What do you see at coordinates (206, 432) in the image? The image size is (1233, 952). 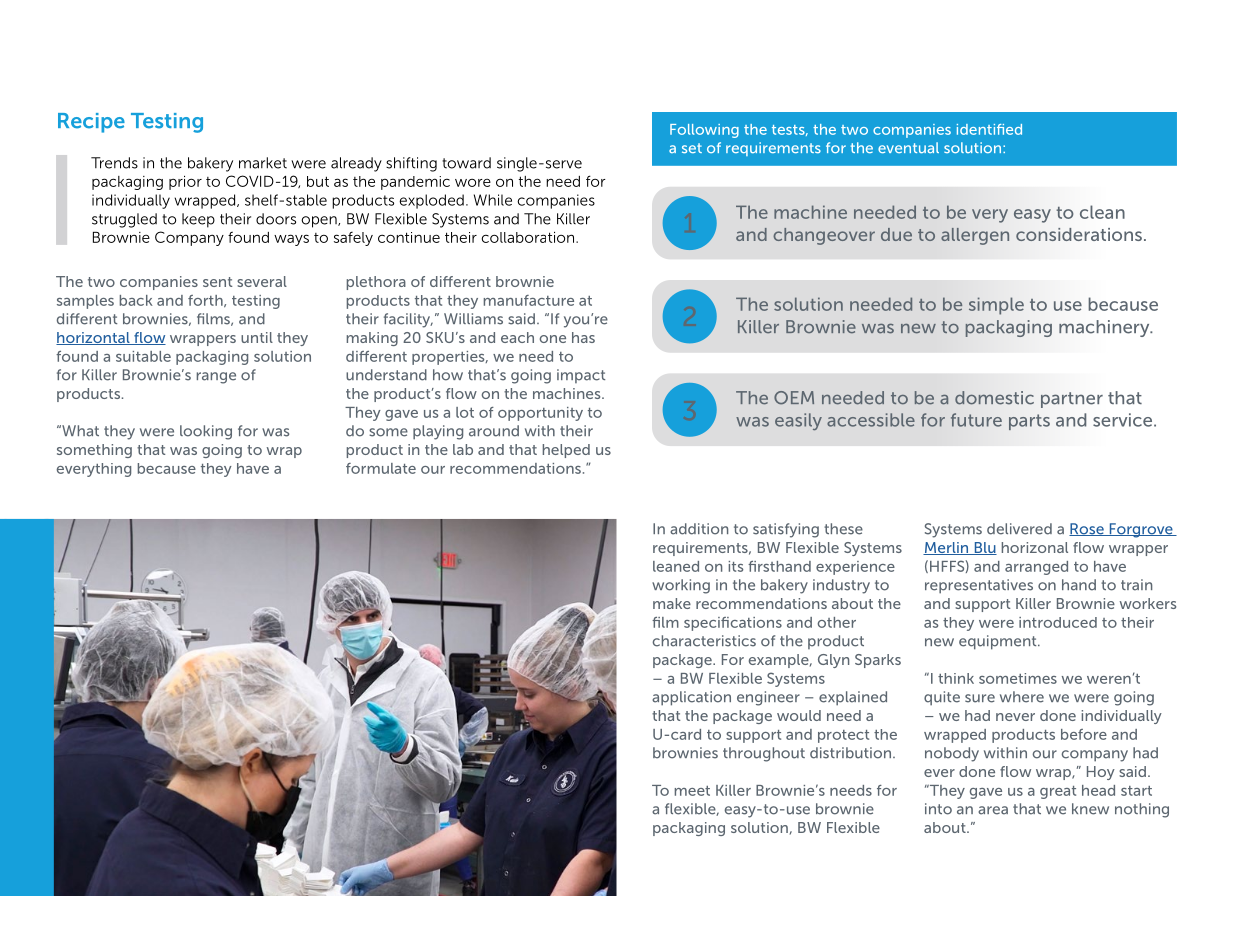 I see `looking` at bounding box center [206, 432].
